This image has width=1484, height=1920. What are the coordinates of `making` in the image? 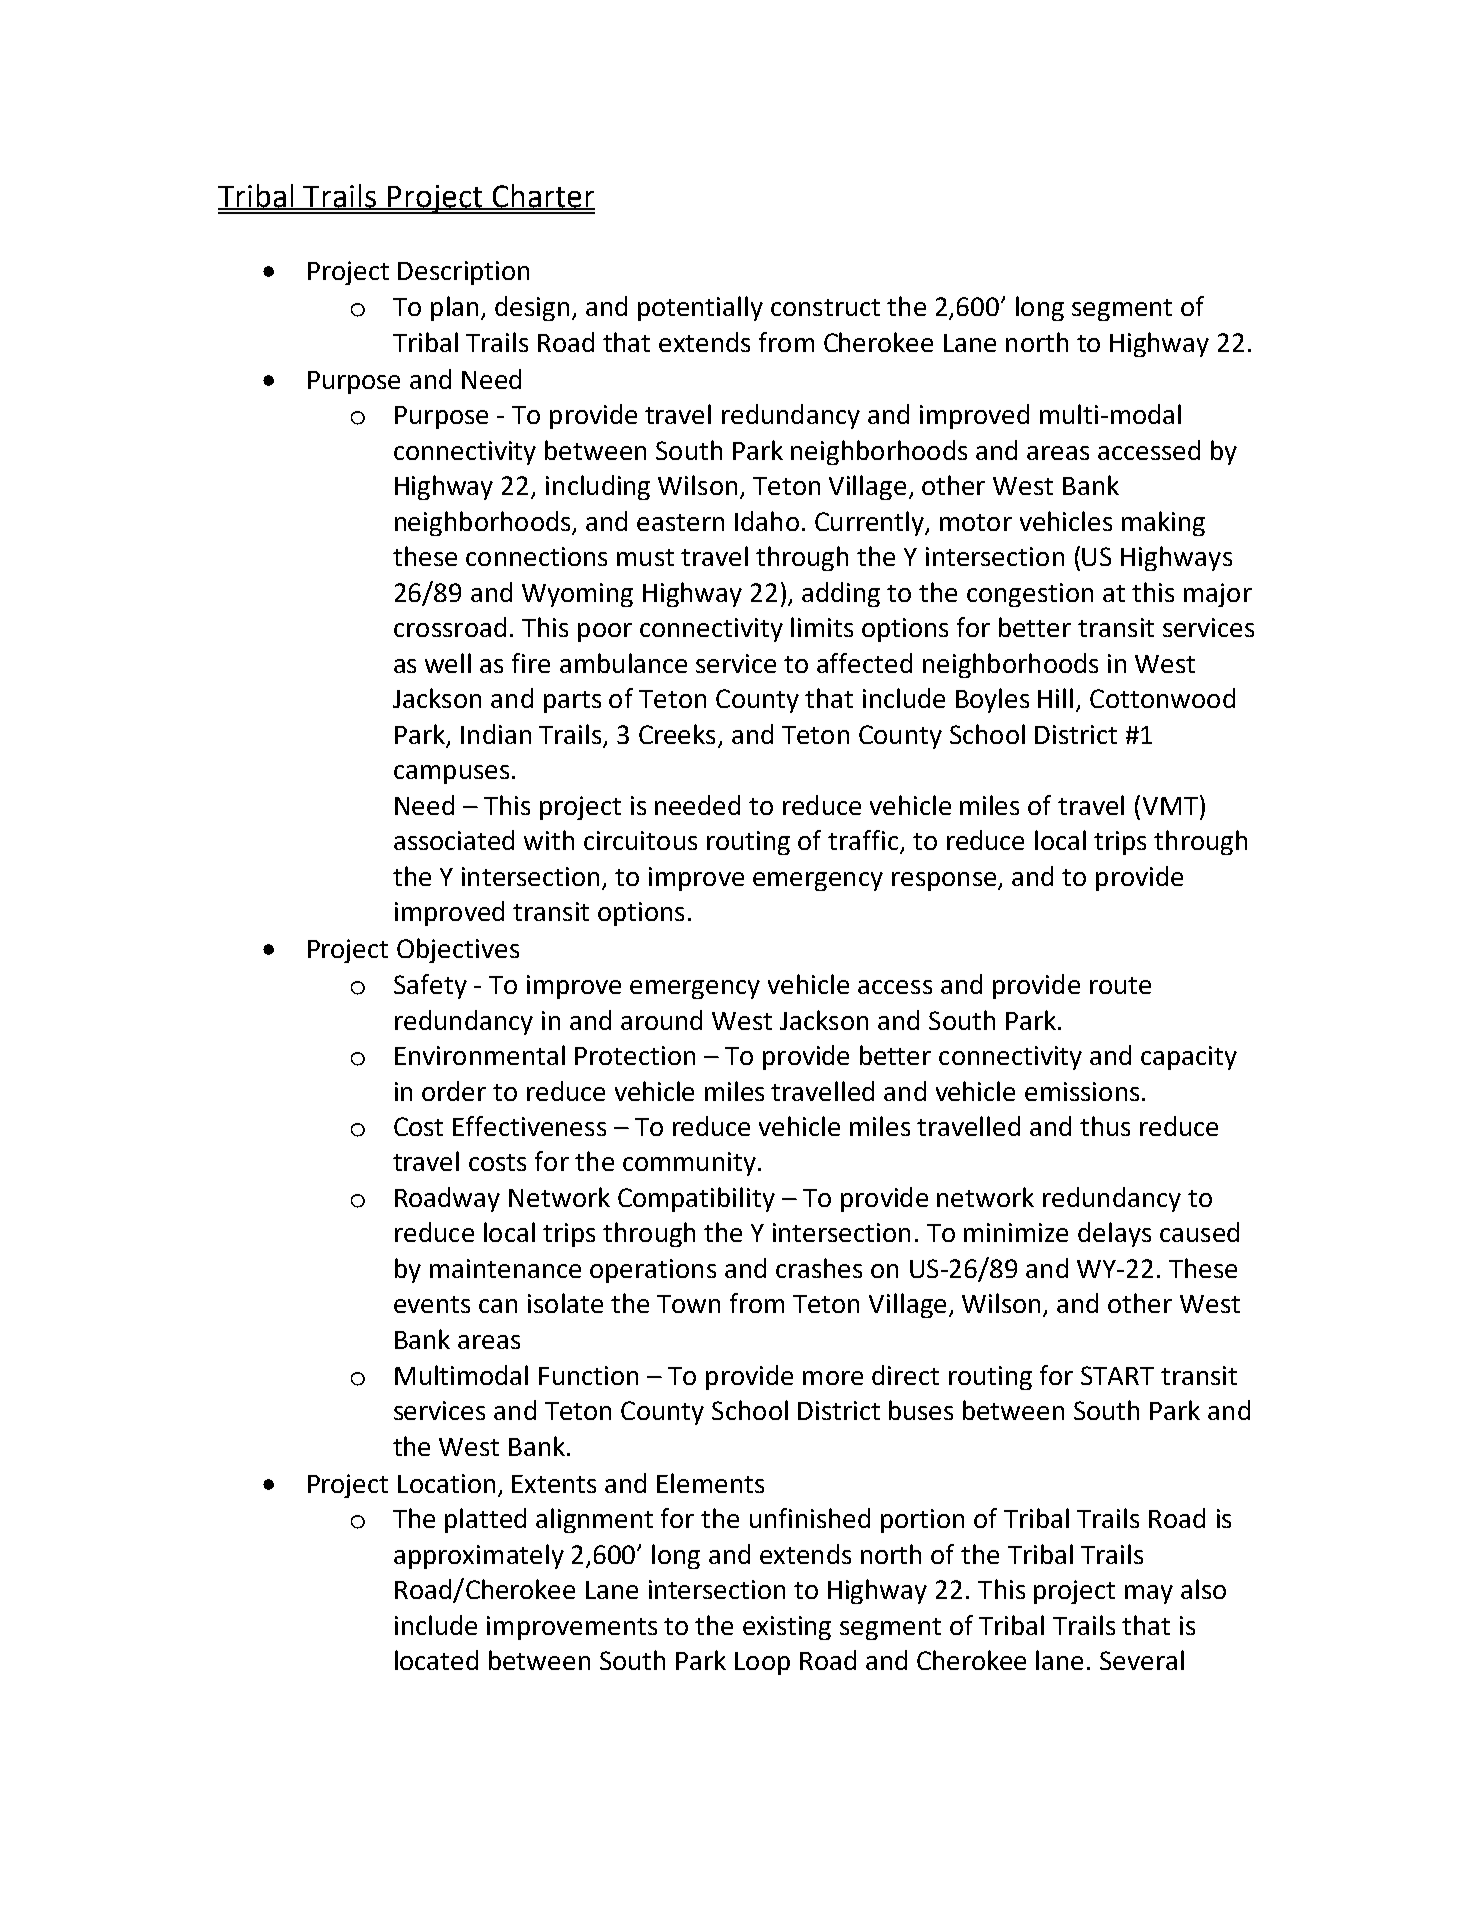 It's located at (1163, 523).
